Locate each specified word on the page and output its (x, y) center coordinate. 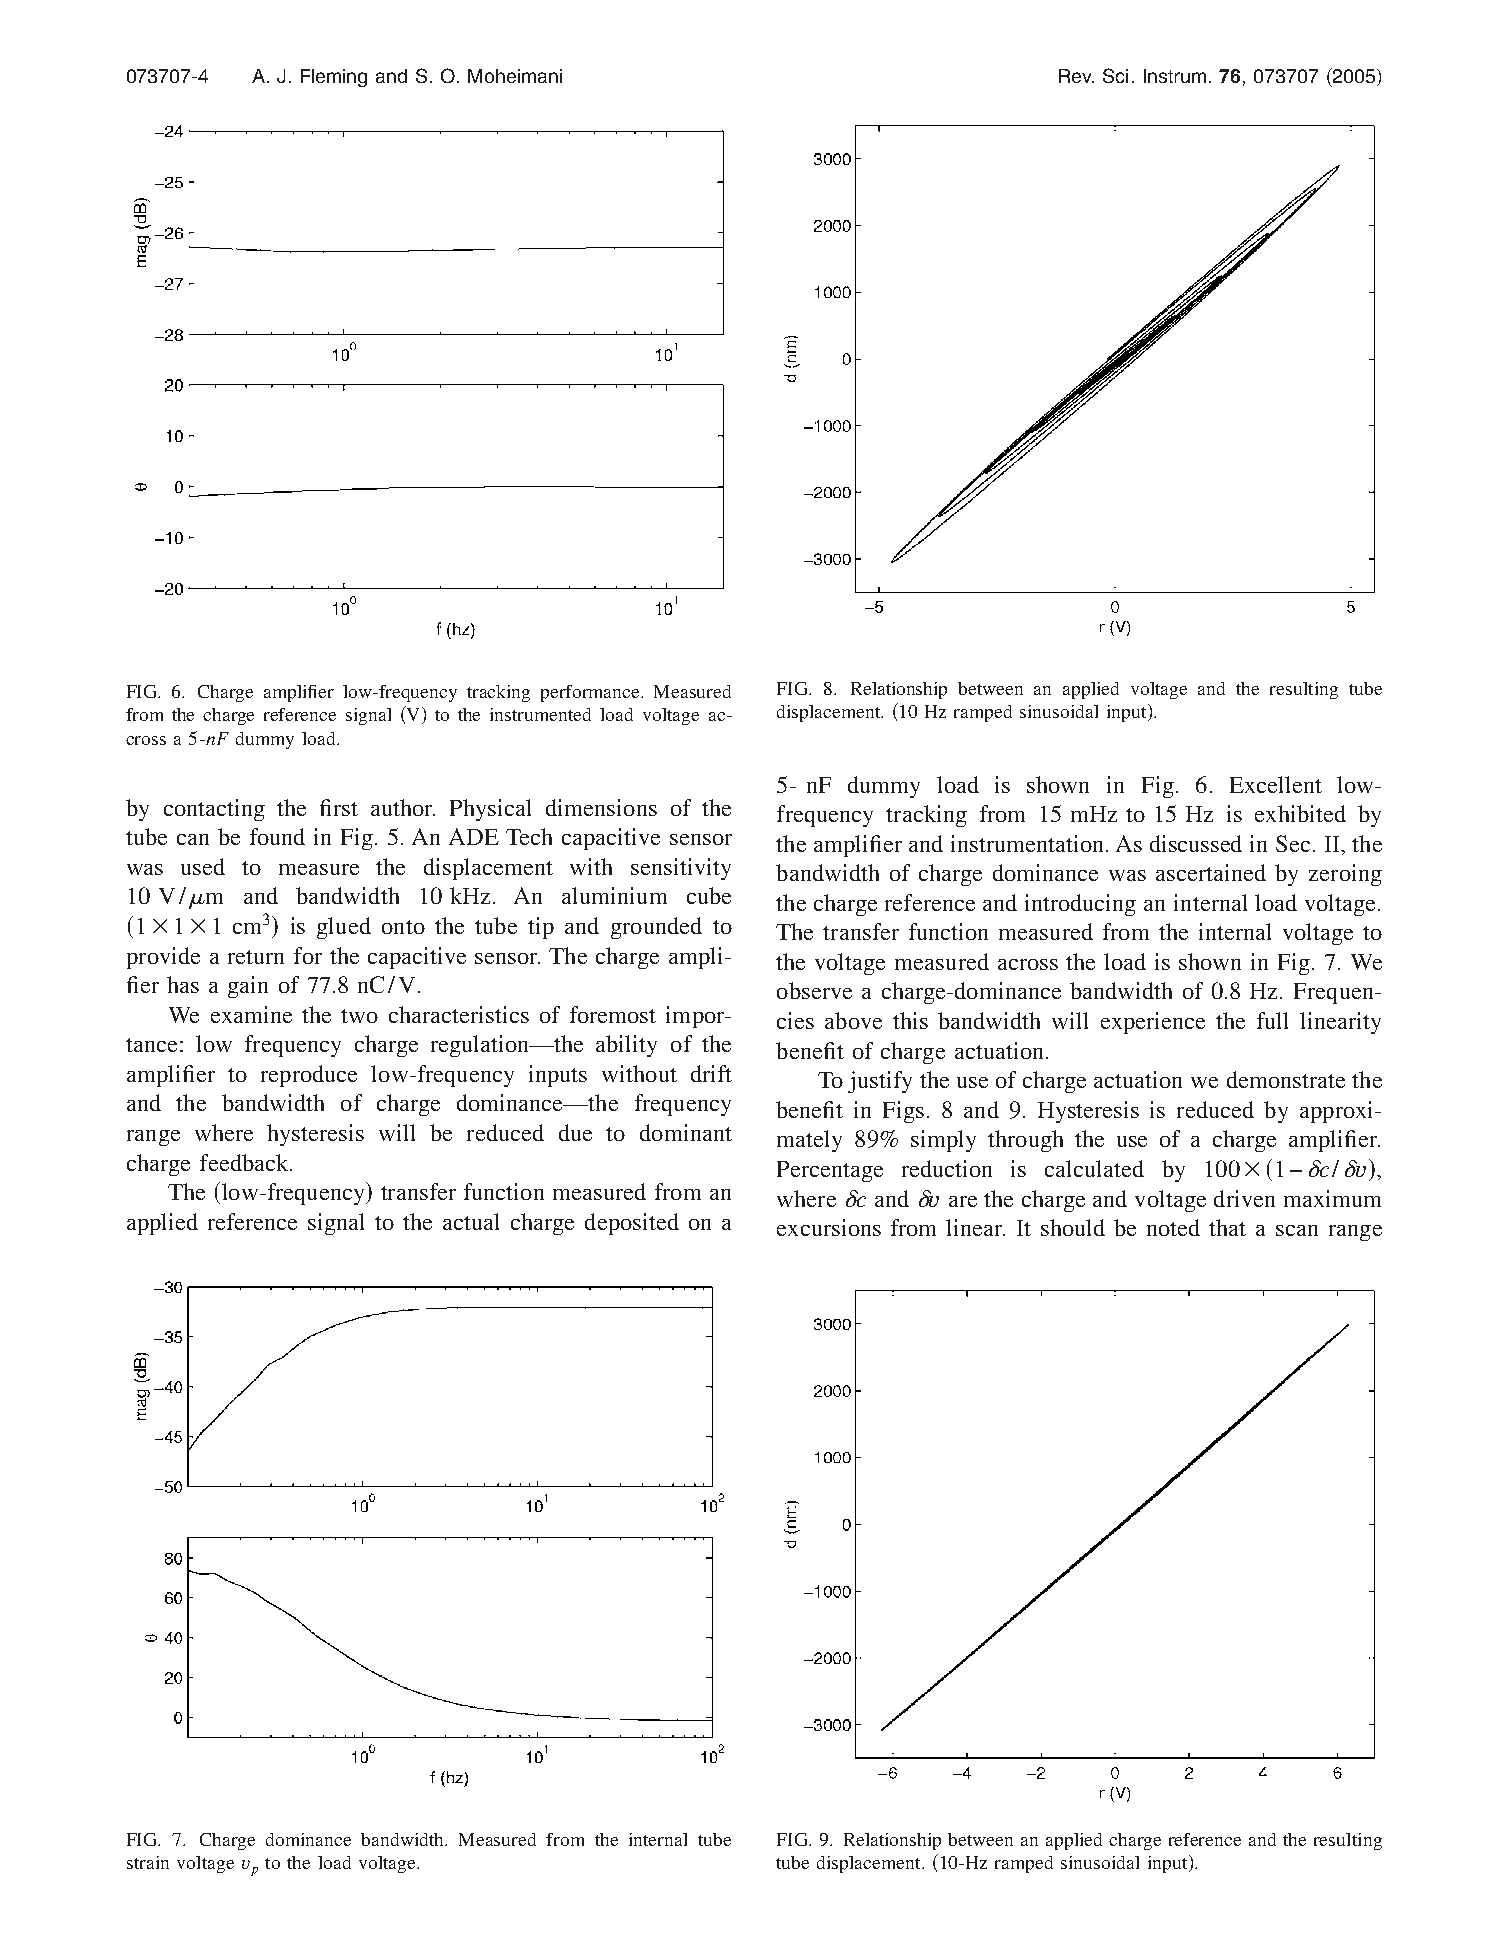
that (1227, 1227)
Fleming (334, 78)
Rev (1076, 76)
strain (148, 1862)
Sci (1115, 75)
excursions (829, 1227)
